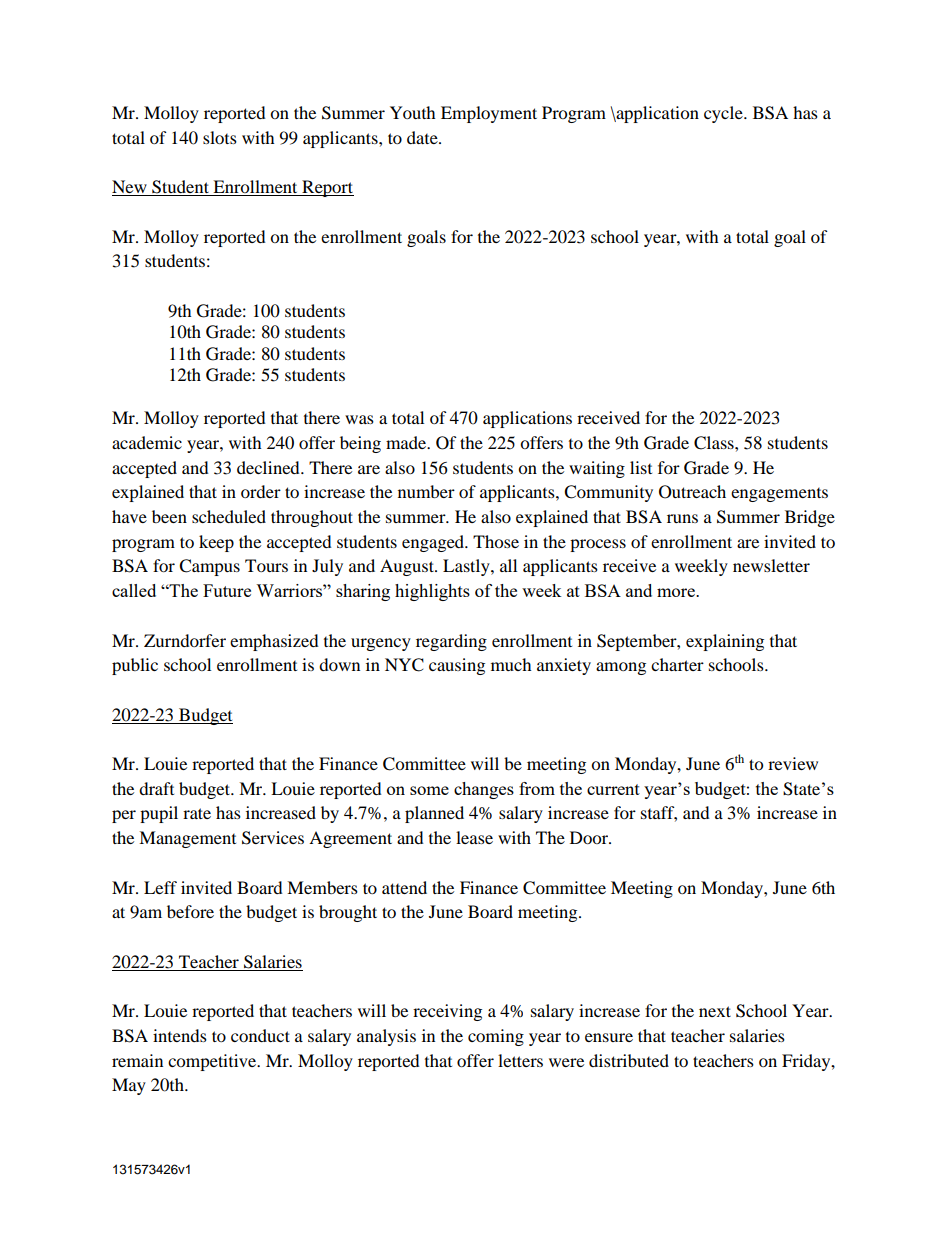  I want to click on Future, so click(227, 590).
